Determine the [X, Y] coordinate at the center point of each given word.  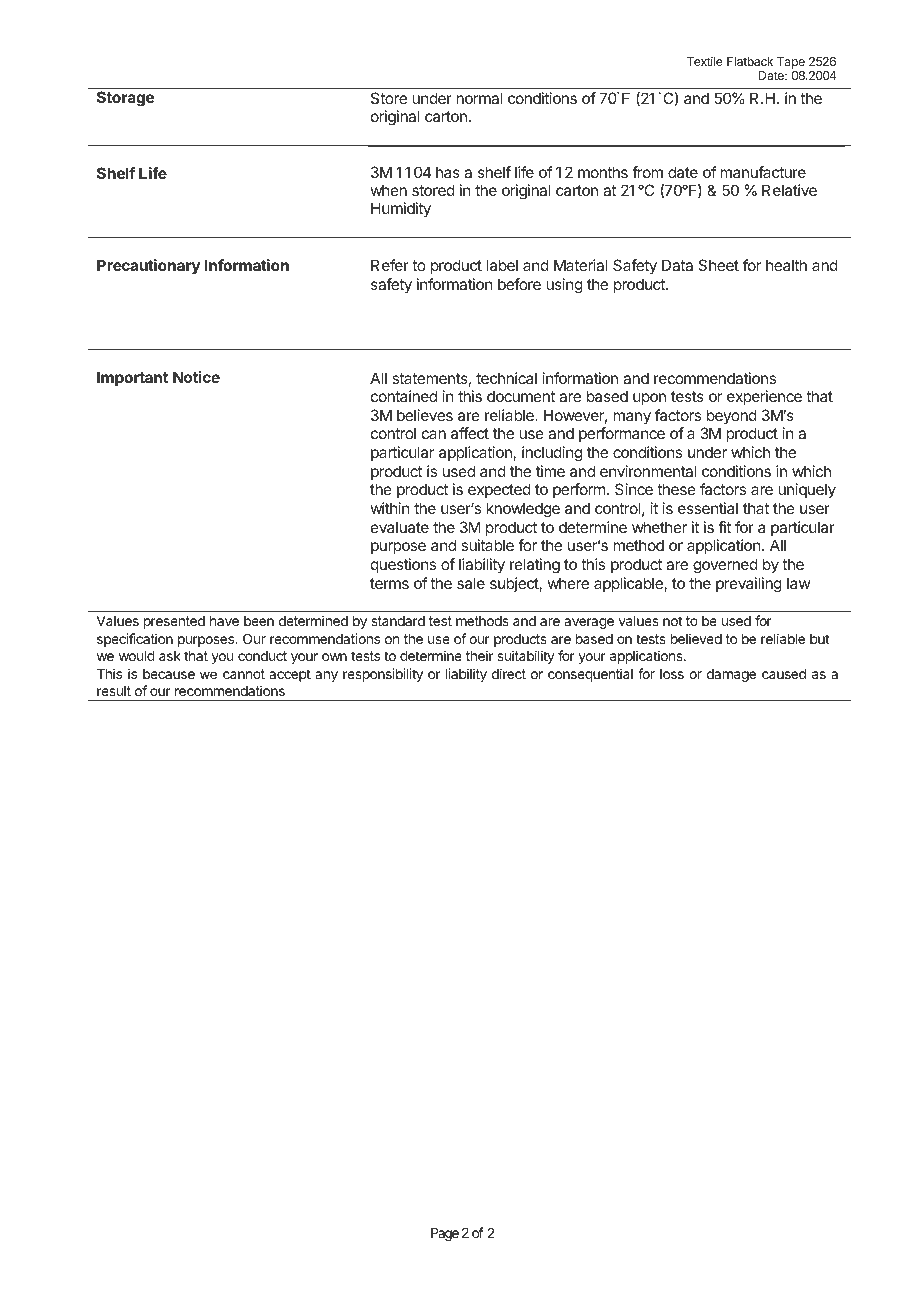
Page [445, 1234]
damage [731, 675]
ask [170, 656]
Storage [125, 99]
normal [479, 98]
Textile [705, 61]
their [479, 655]
